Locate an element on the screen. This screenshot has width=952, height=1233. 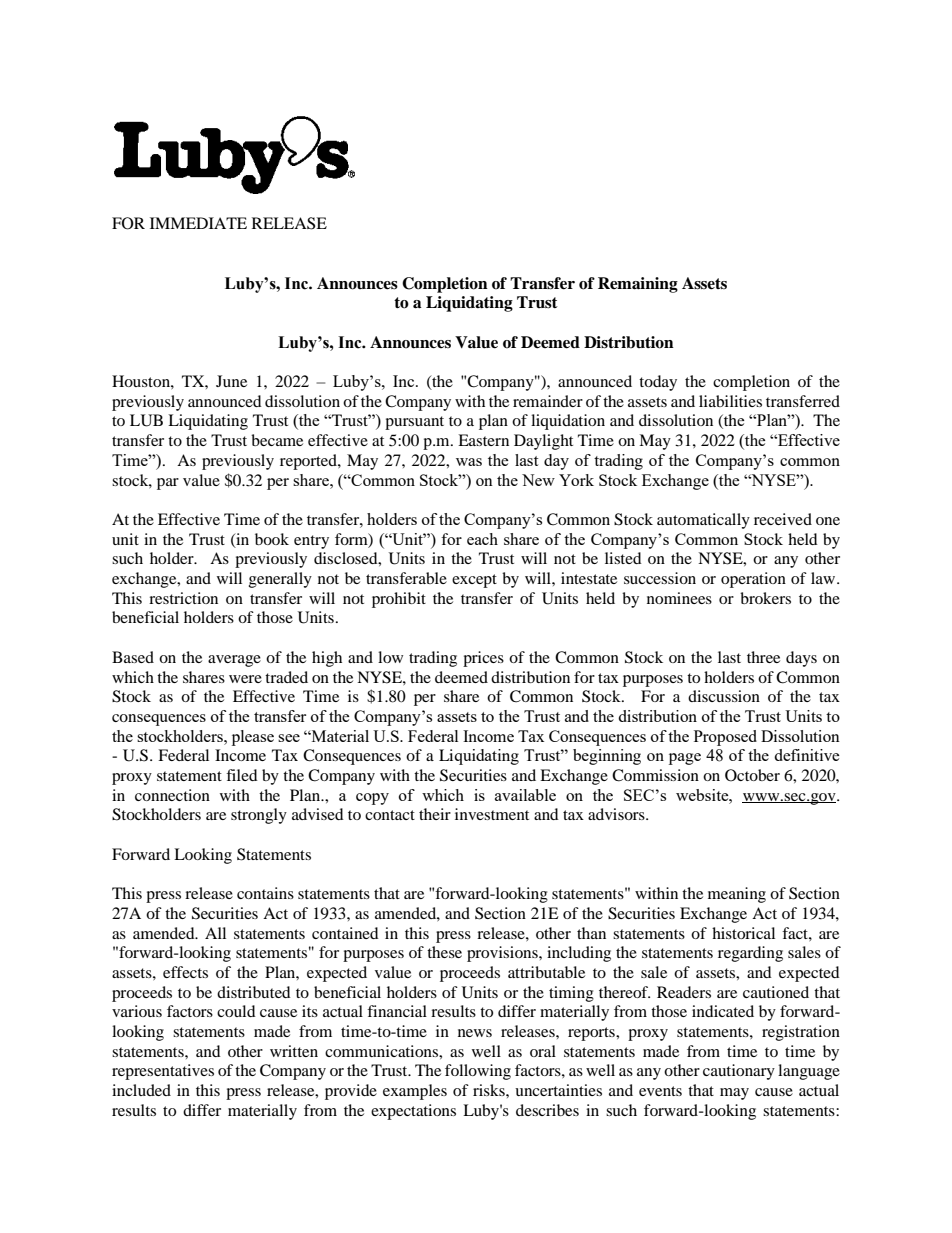
except is located at coordinates (474, 581).
